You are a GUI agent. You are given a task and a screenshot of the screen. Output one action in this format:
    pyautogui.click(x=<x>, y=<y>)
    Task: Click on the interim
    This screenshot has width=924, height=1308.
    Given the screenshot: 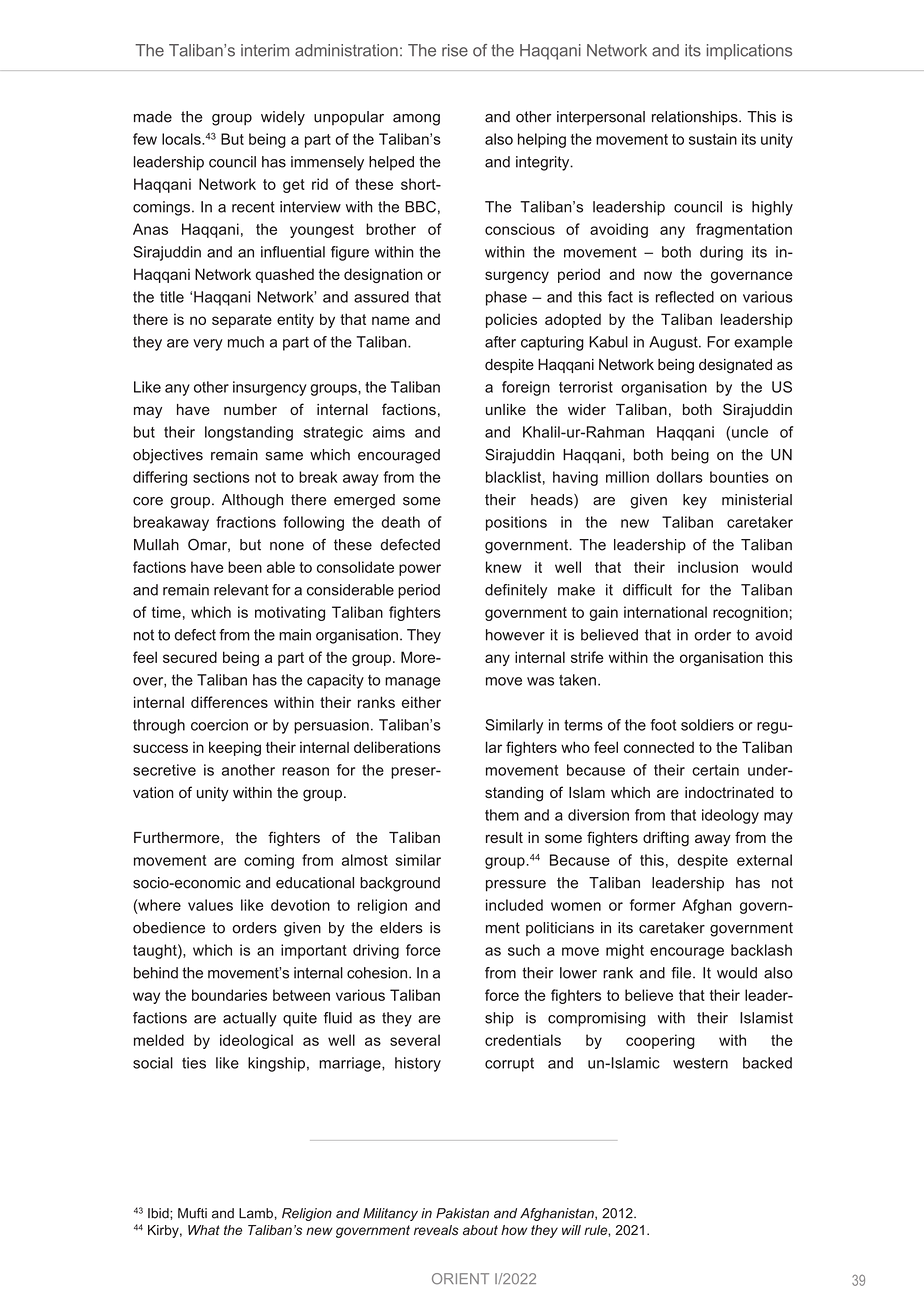 What is the action you would take?
    pyautogui.click(x=265, y=50)
